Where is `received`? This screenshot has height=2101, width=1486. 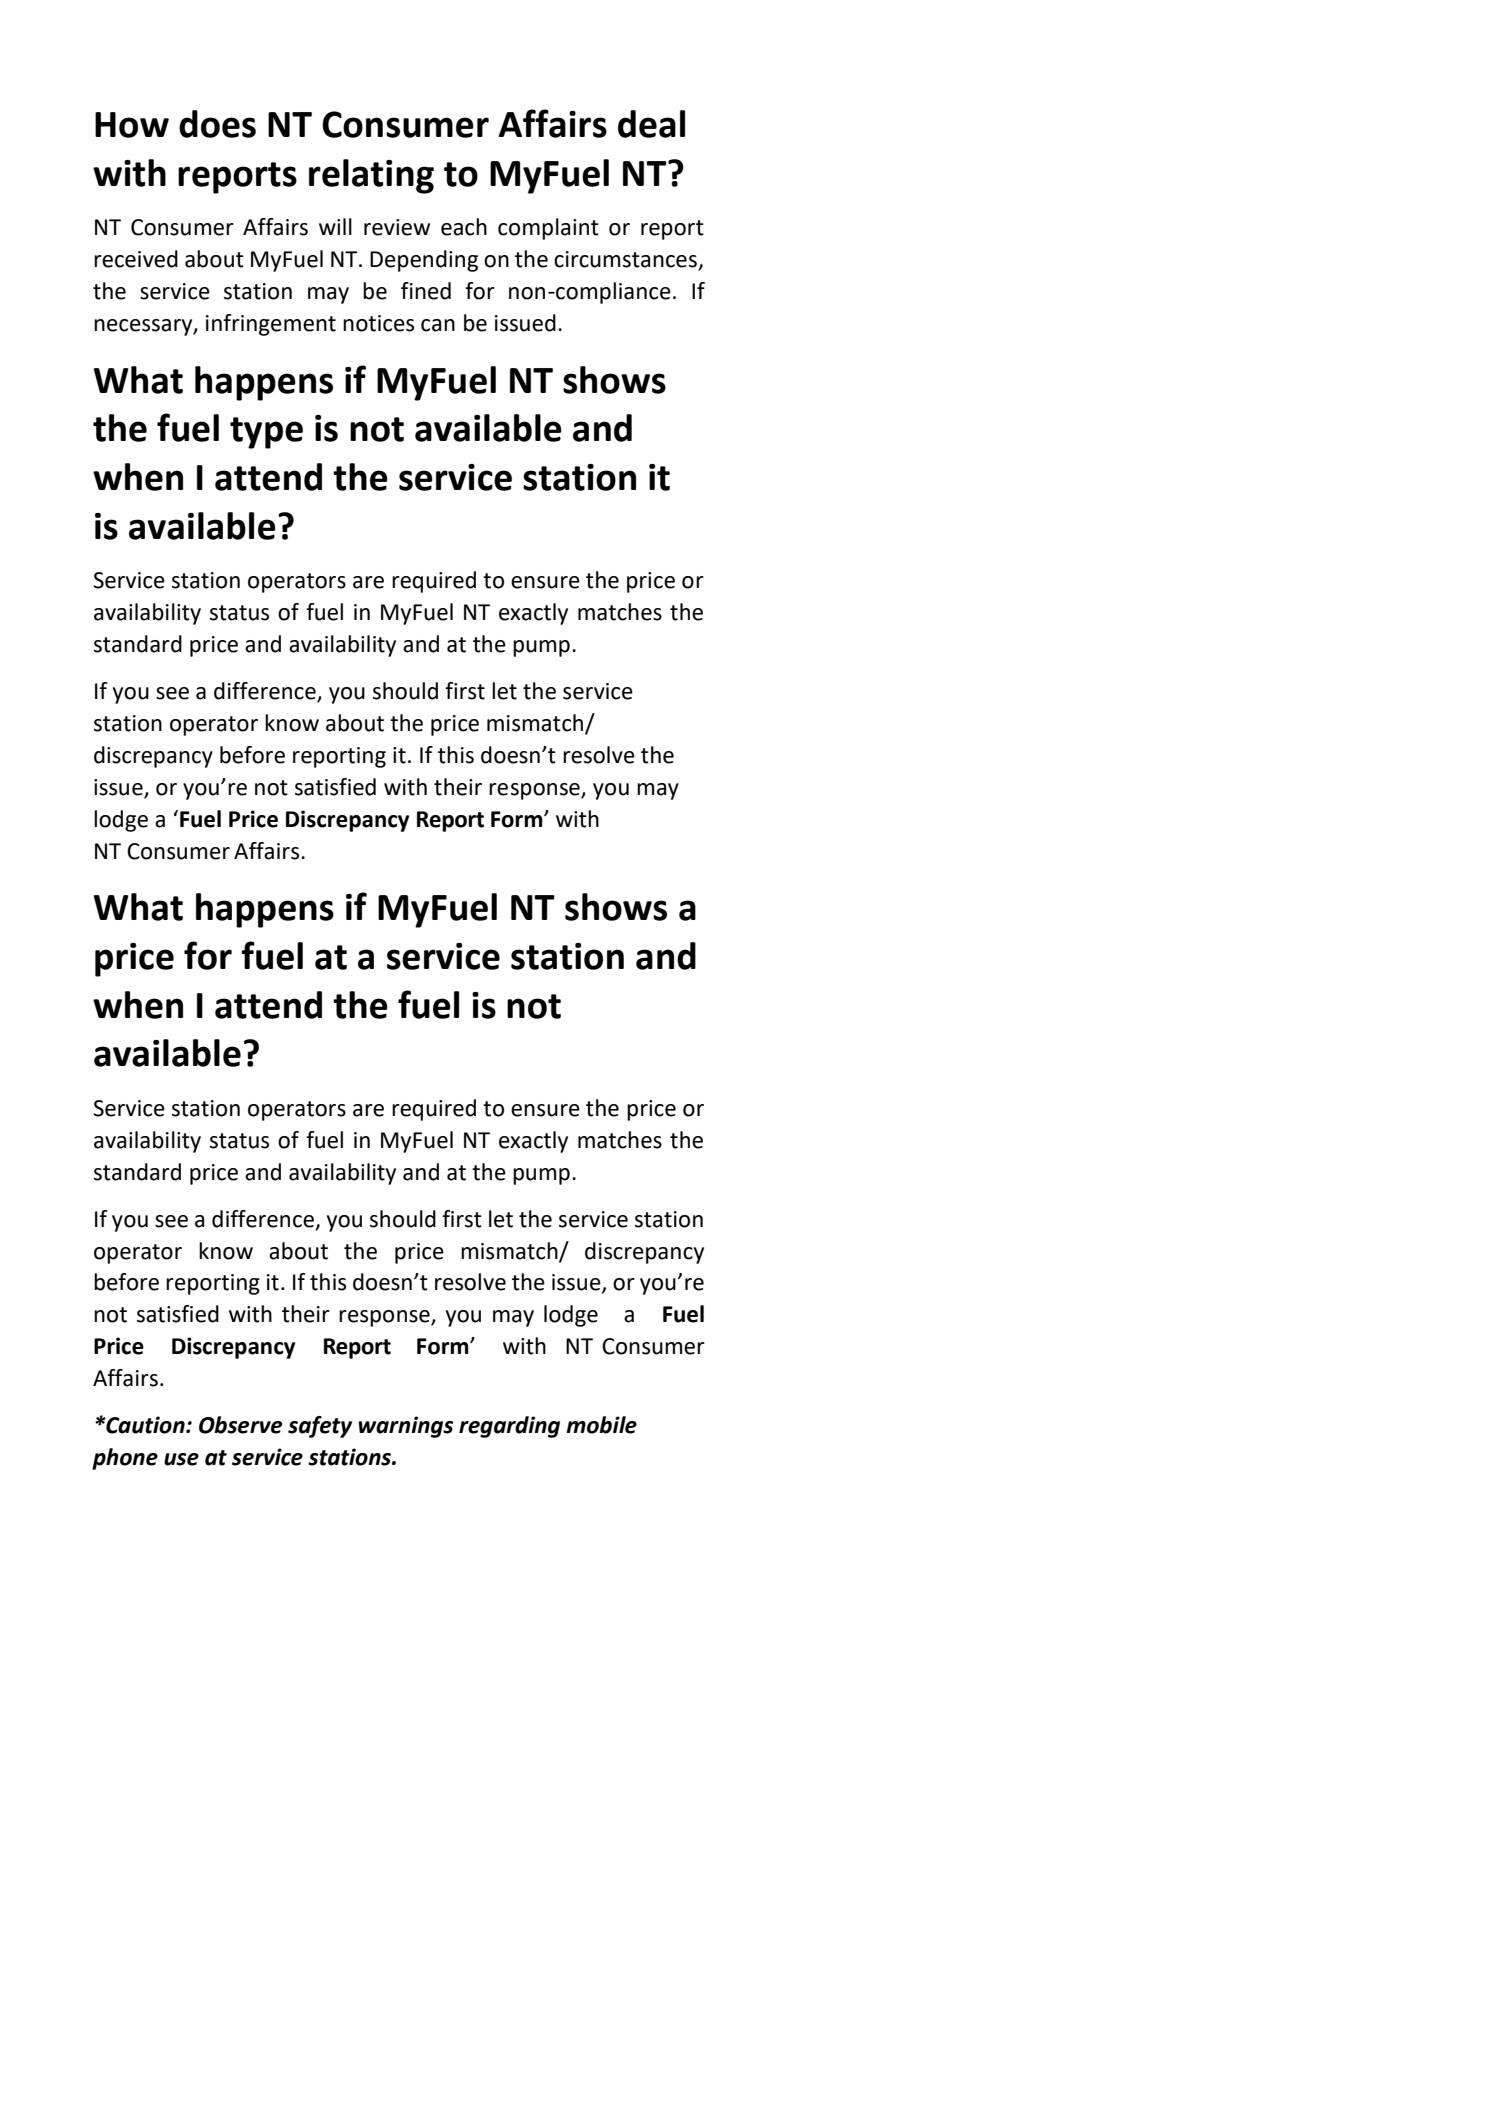
received is located at coordinates (136, 259).
